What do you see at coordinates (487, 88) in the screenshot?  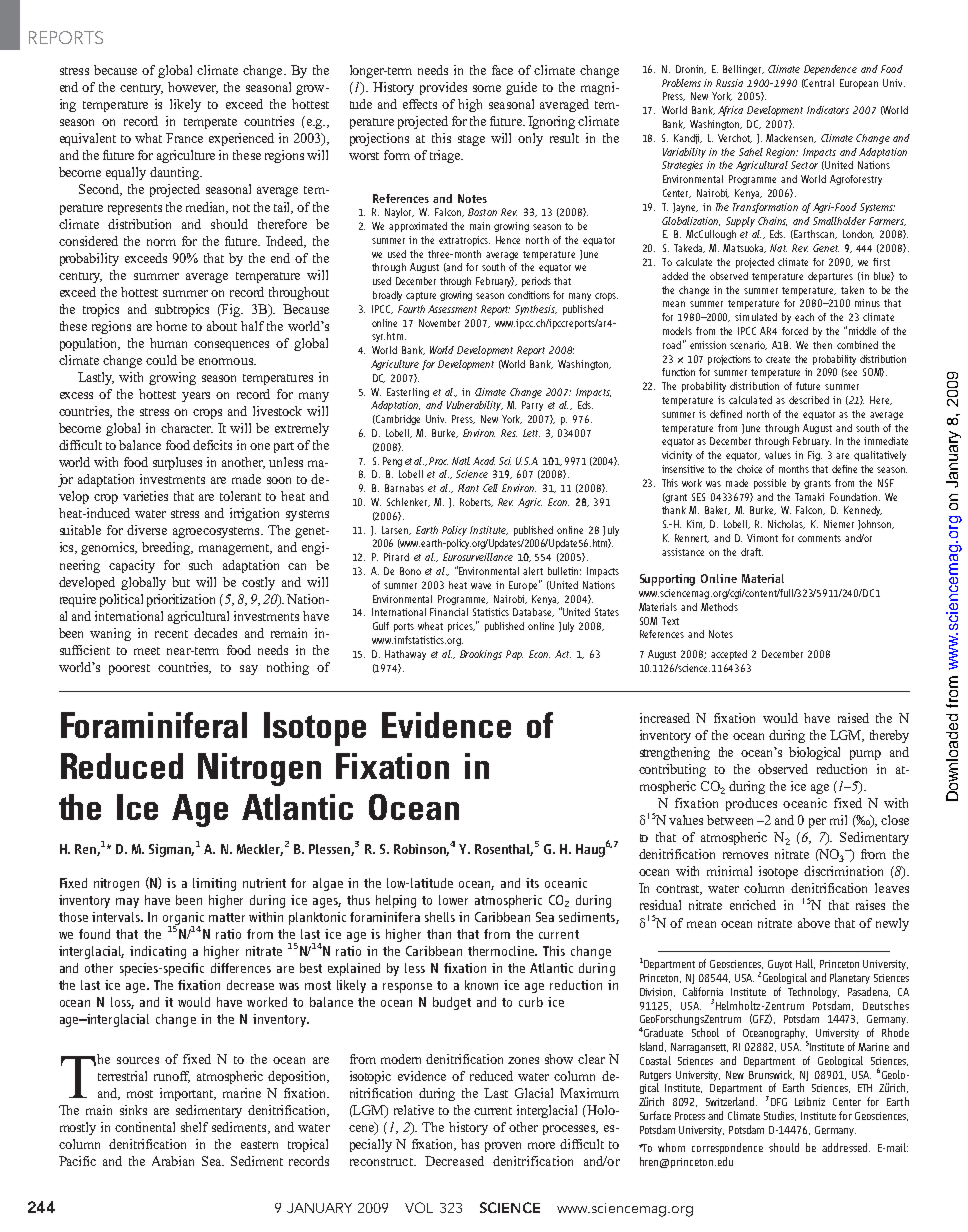 I see `some` at bounding box center [487, 88].
